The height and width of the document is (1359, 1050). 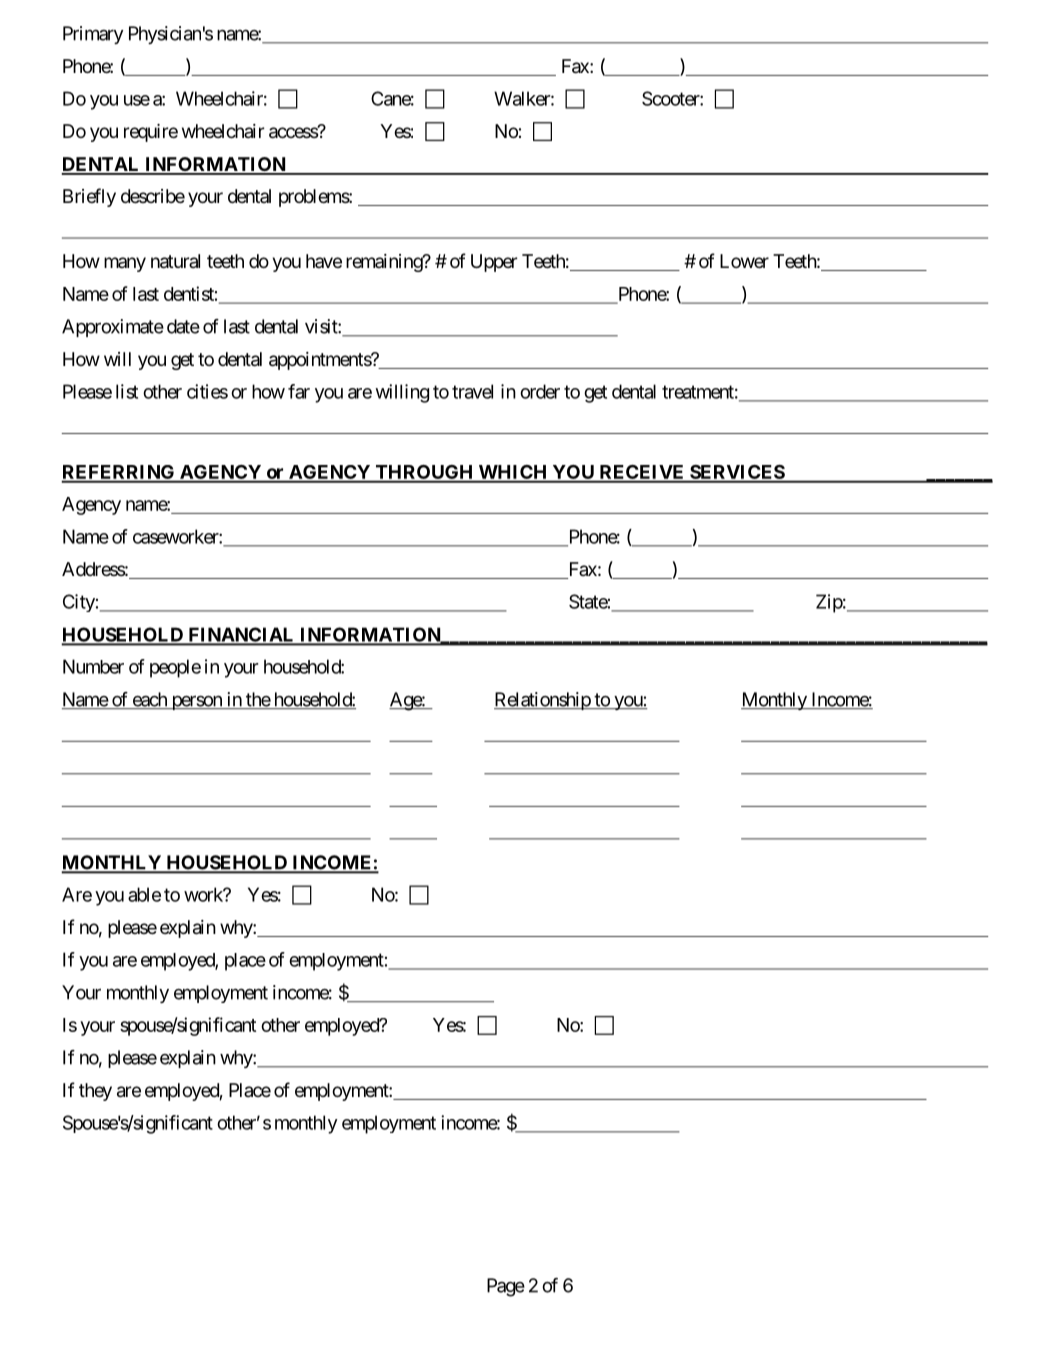 What do you see at coordinates (93, 35) in the document?
I see `Primary` at bounding box center [93, 35].
